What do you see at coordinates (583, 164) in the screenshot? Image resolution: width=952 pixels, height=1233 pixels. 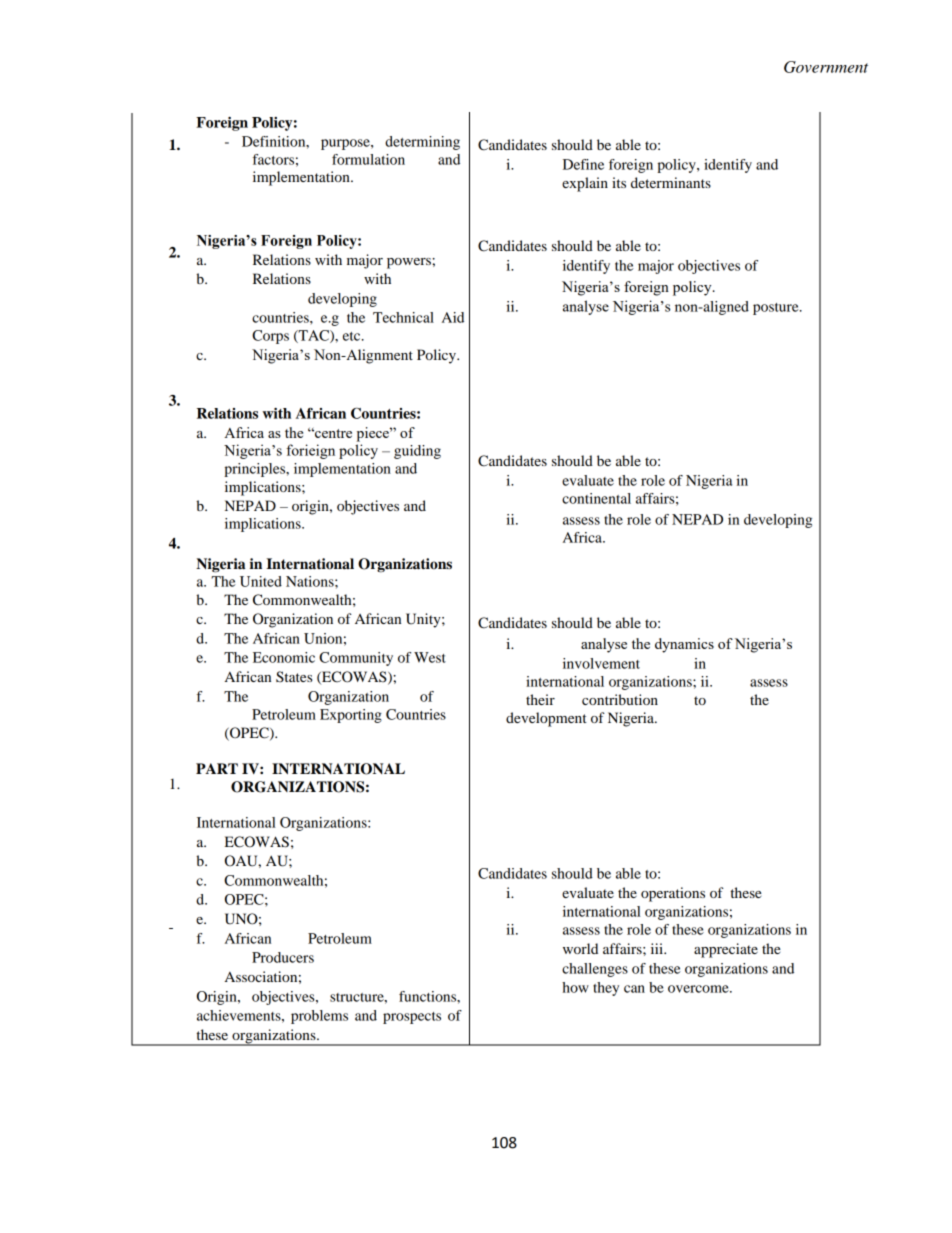 I see `Define` at bounding box center [583, 164].
